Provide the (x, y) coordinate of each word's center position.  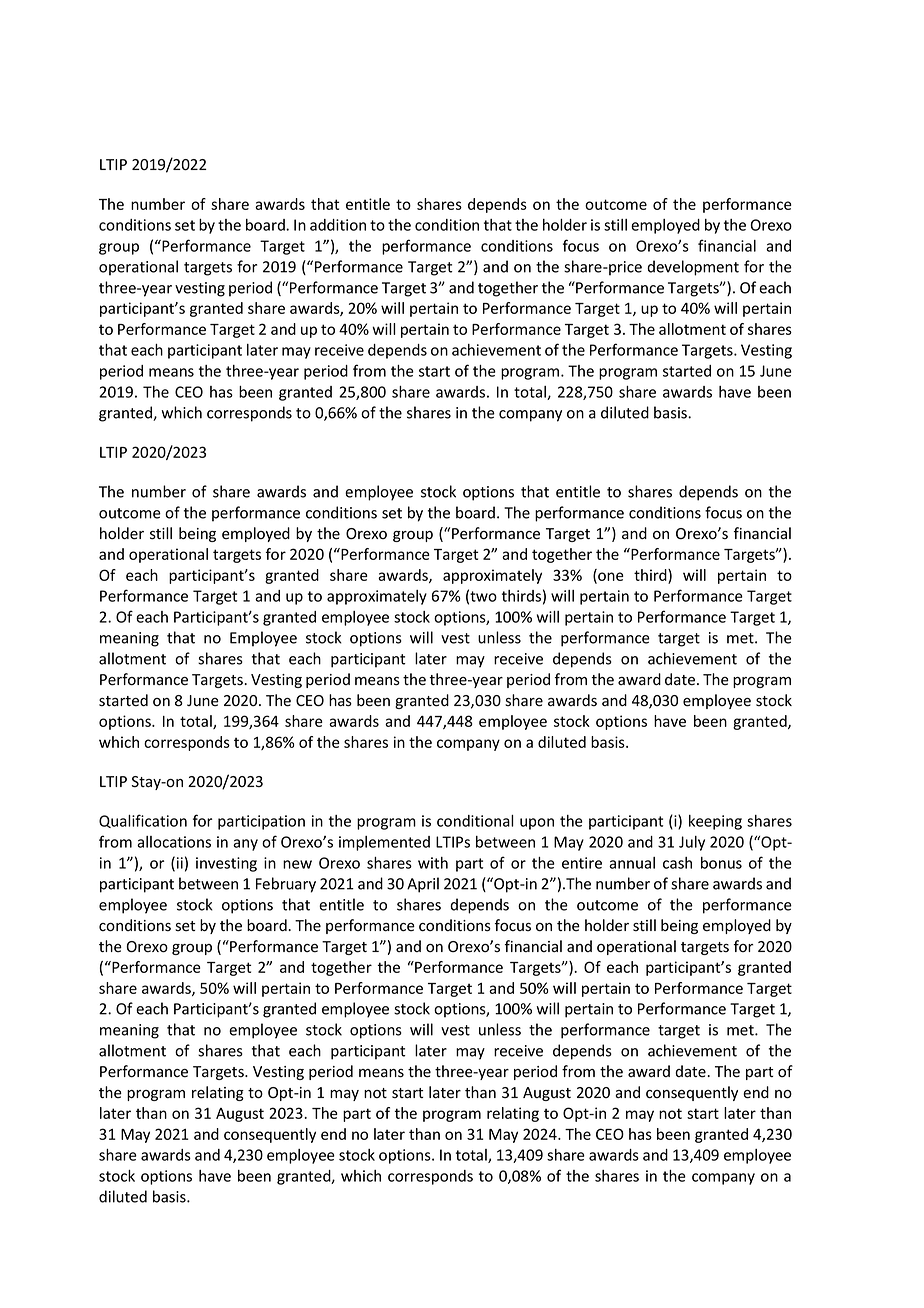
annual (632, 863)
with (433, 863)
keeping (715, 822)
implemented (384, 843)
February (286, 885)
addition (338, 225)
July (692, 843)
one (609, 577)
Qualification (143, 821)
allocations (174, 842)
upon (537, 824)
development (693, 268)
